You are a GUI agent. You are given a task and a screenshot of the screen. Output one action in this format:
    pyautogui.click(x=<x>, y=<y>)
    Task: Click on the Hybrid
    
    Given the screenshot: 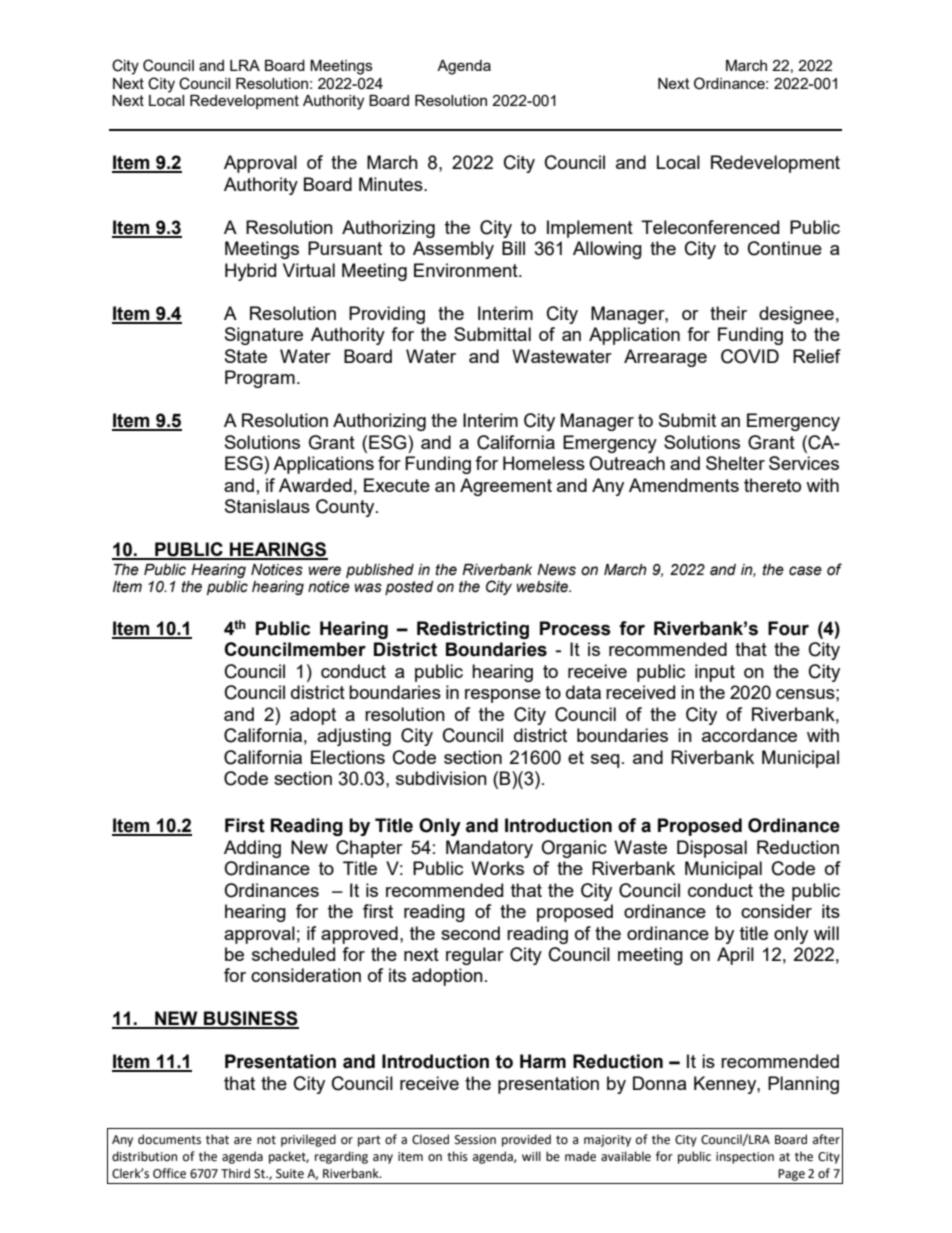 What is the action you would take?
    pyautogui.click(x=250, y=272)
